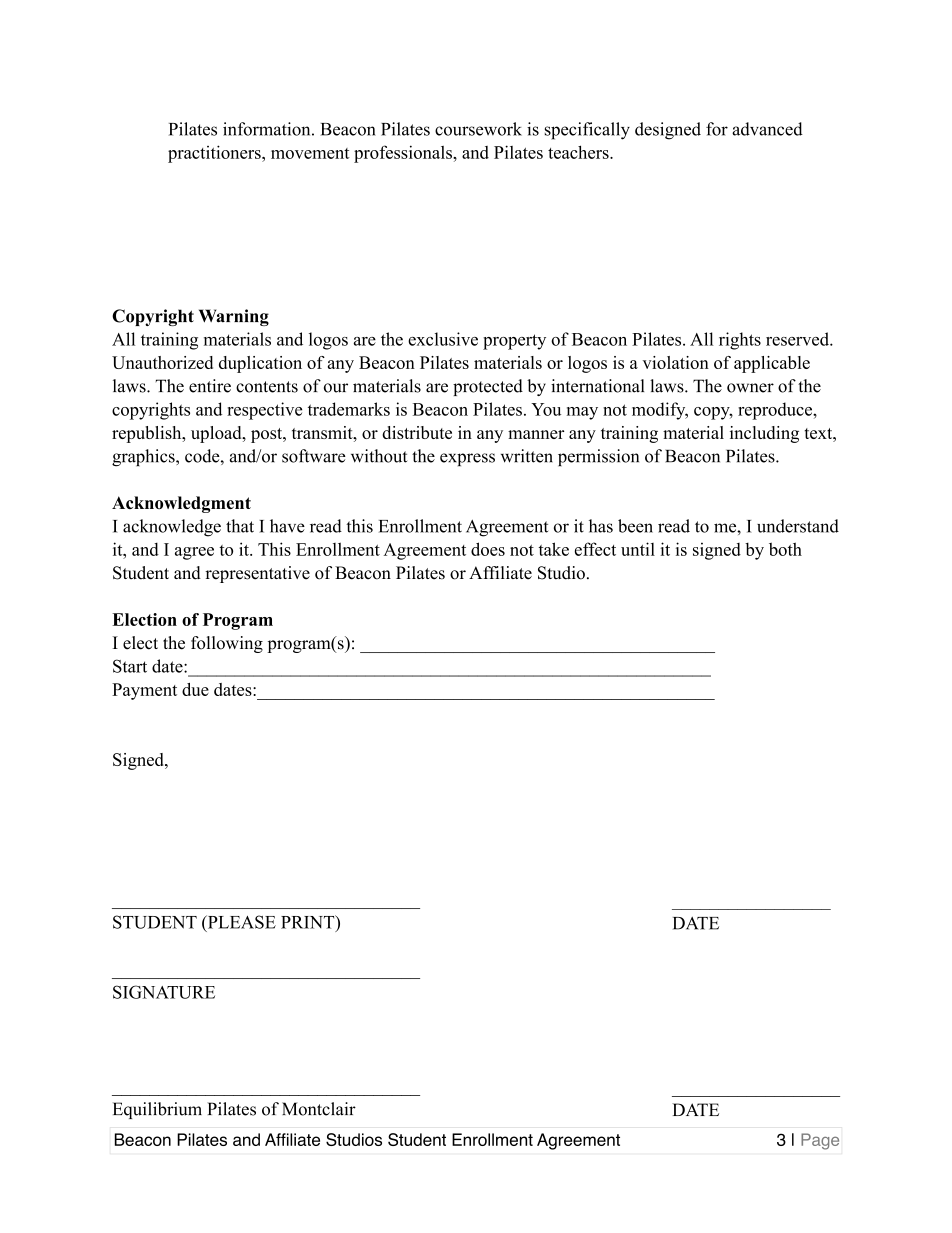 This screenshot has width=952, height=1233. I want to click on Montclair, so click(319, 1109).
